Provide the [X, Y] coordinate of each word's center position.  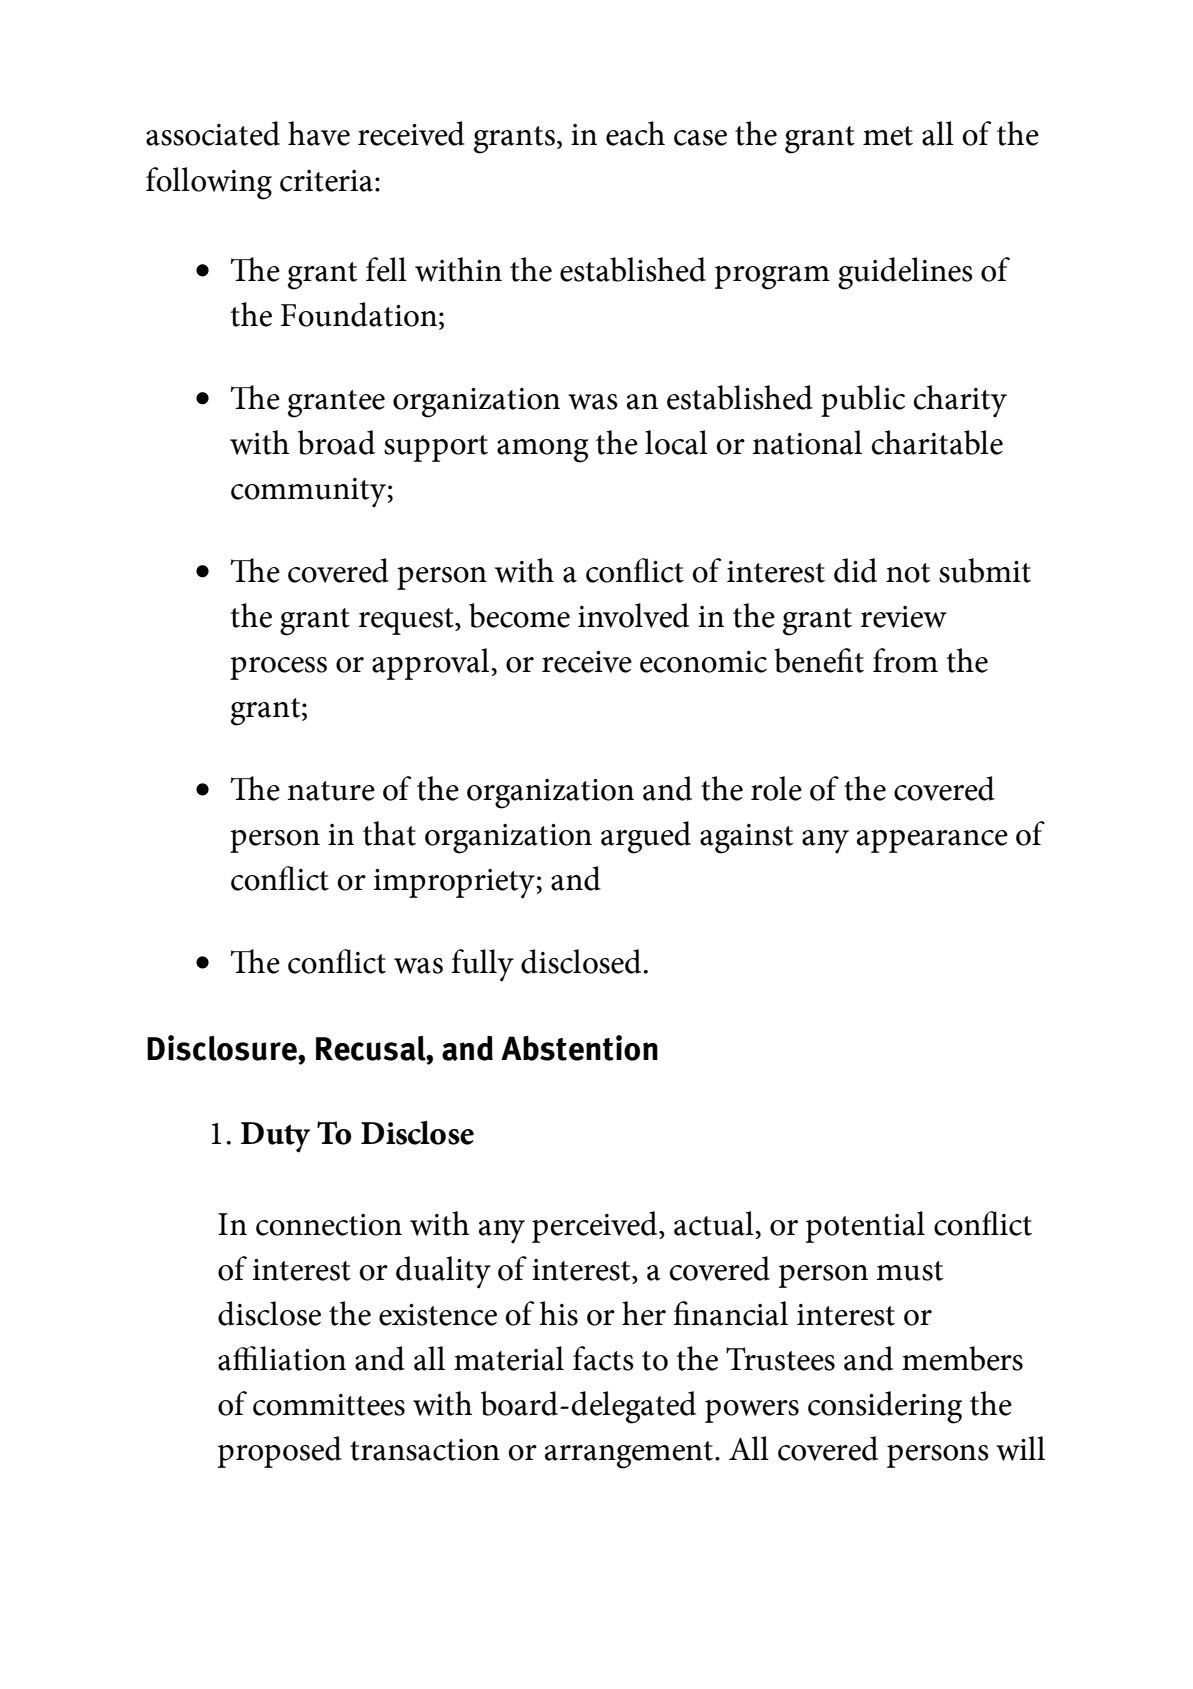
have [319, 133]
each [635, 133]
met [888, 136]
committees [329, 1405]
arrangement [630, 1455]
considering [885, 1407]
